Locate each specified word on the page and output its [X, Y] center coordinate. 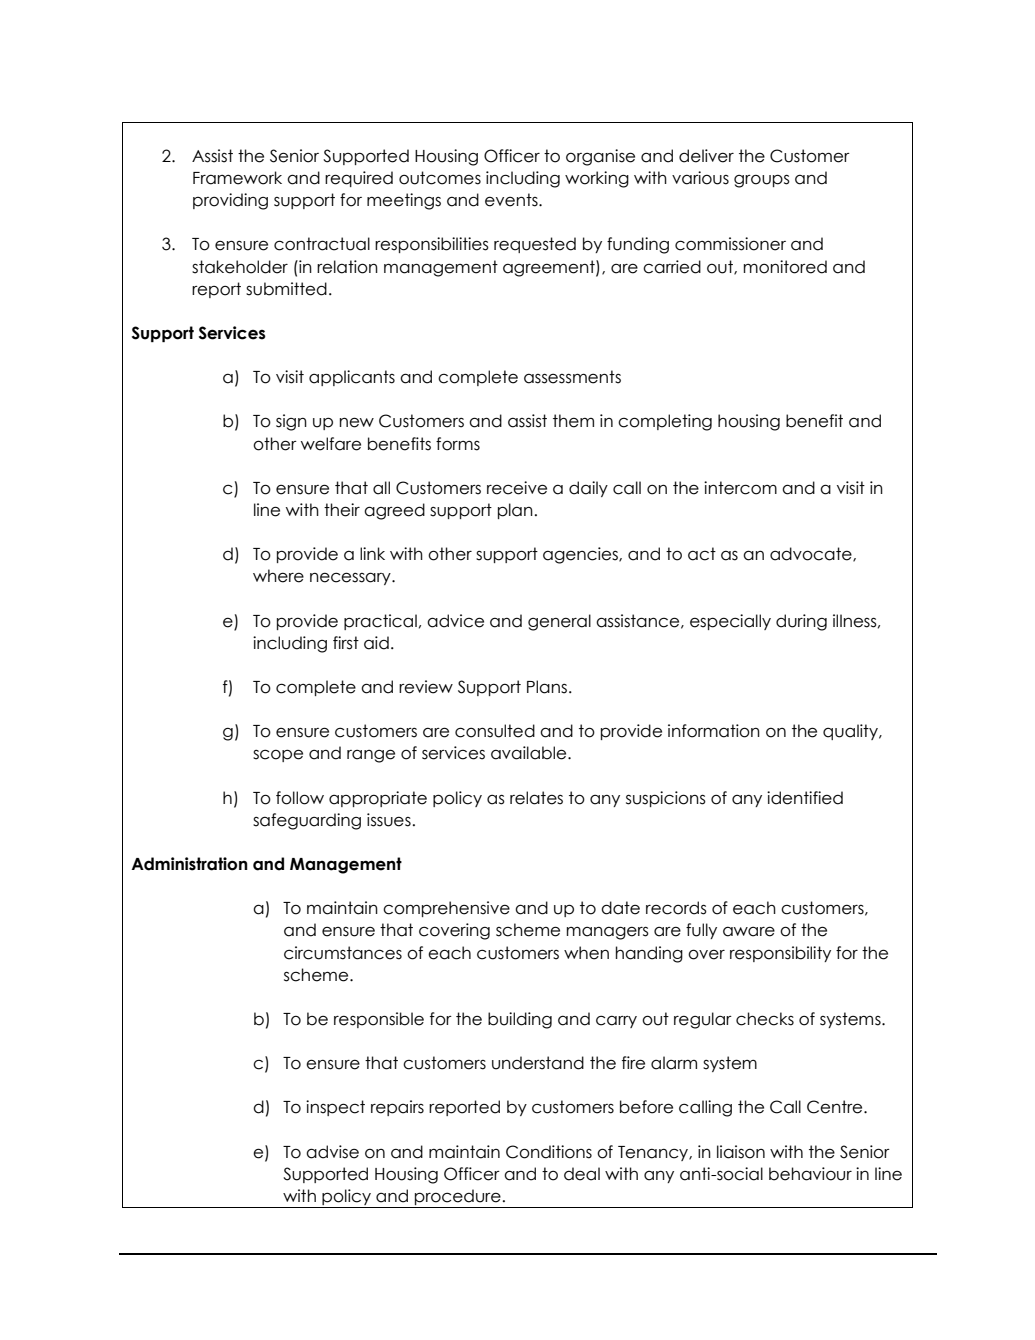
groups [762, 181]
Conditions [549, 1152]
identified [805, 798]
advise [332, 1152]
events [512, 200]
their [342, 510]
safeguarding [307, 821]
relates [536, 798]
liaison [741, 1152]
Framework [237, 178]
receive [517, 488]
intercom [740, 488]
